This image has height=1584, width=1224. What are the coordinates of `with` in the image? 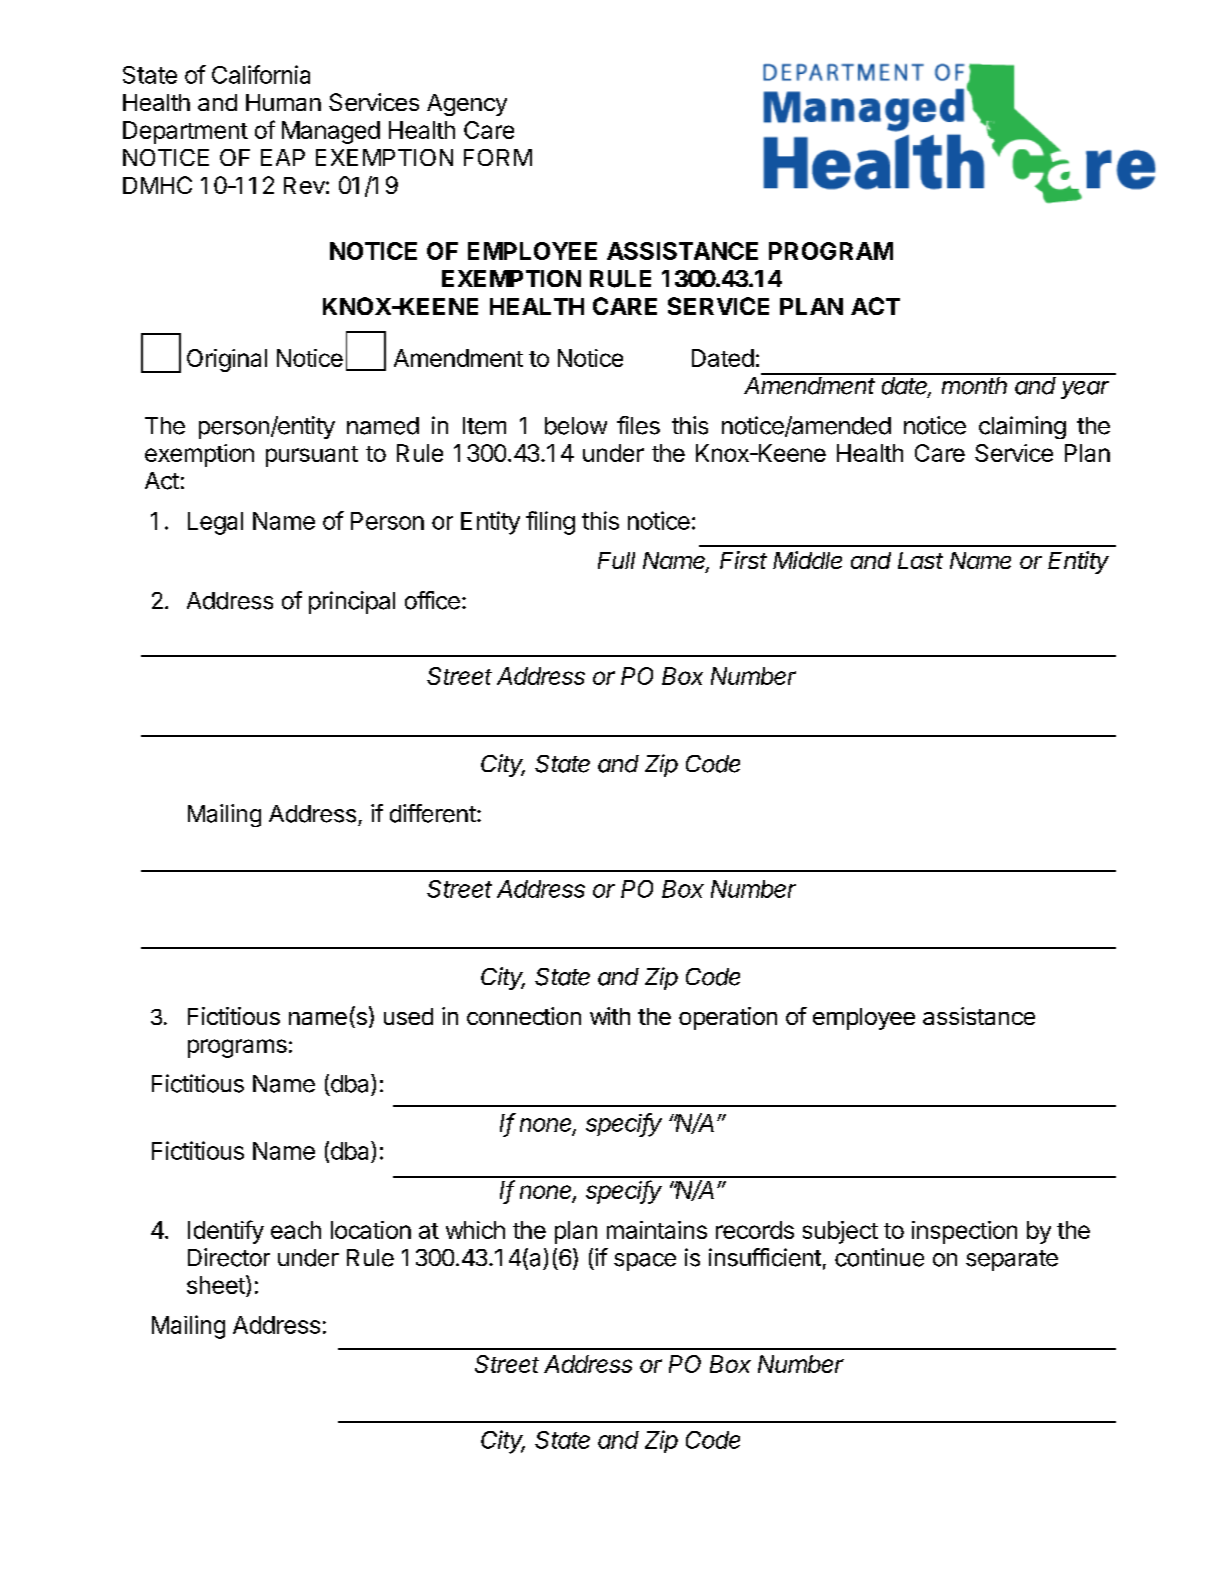 It's located at (610, 1016).
